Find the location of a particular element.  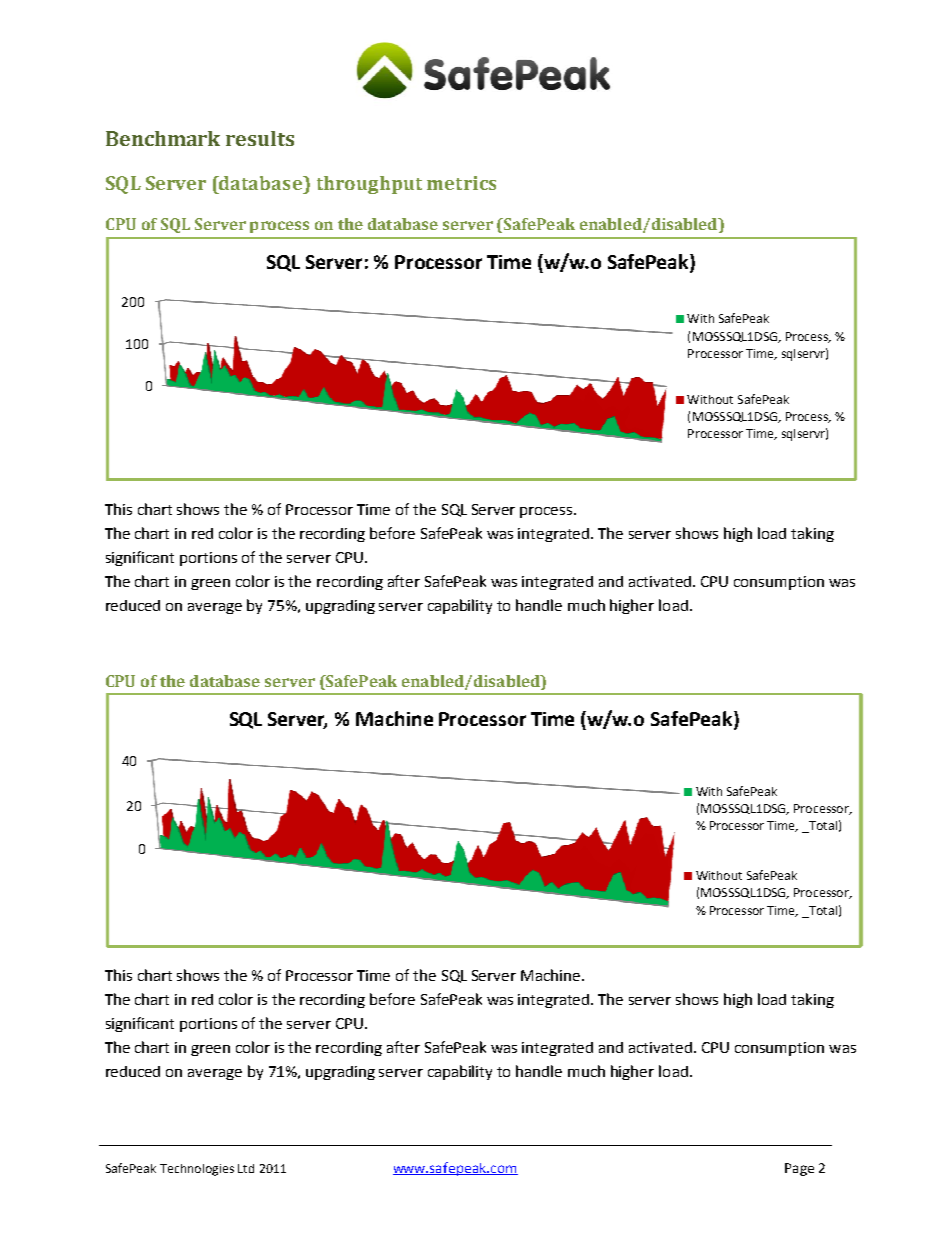

Ltd is located at coordinates (246, 1168).
